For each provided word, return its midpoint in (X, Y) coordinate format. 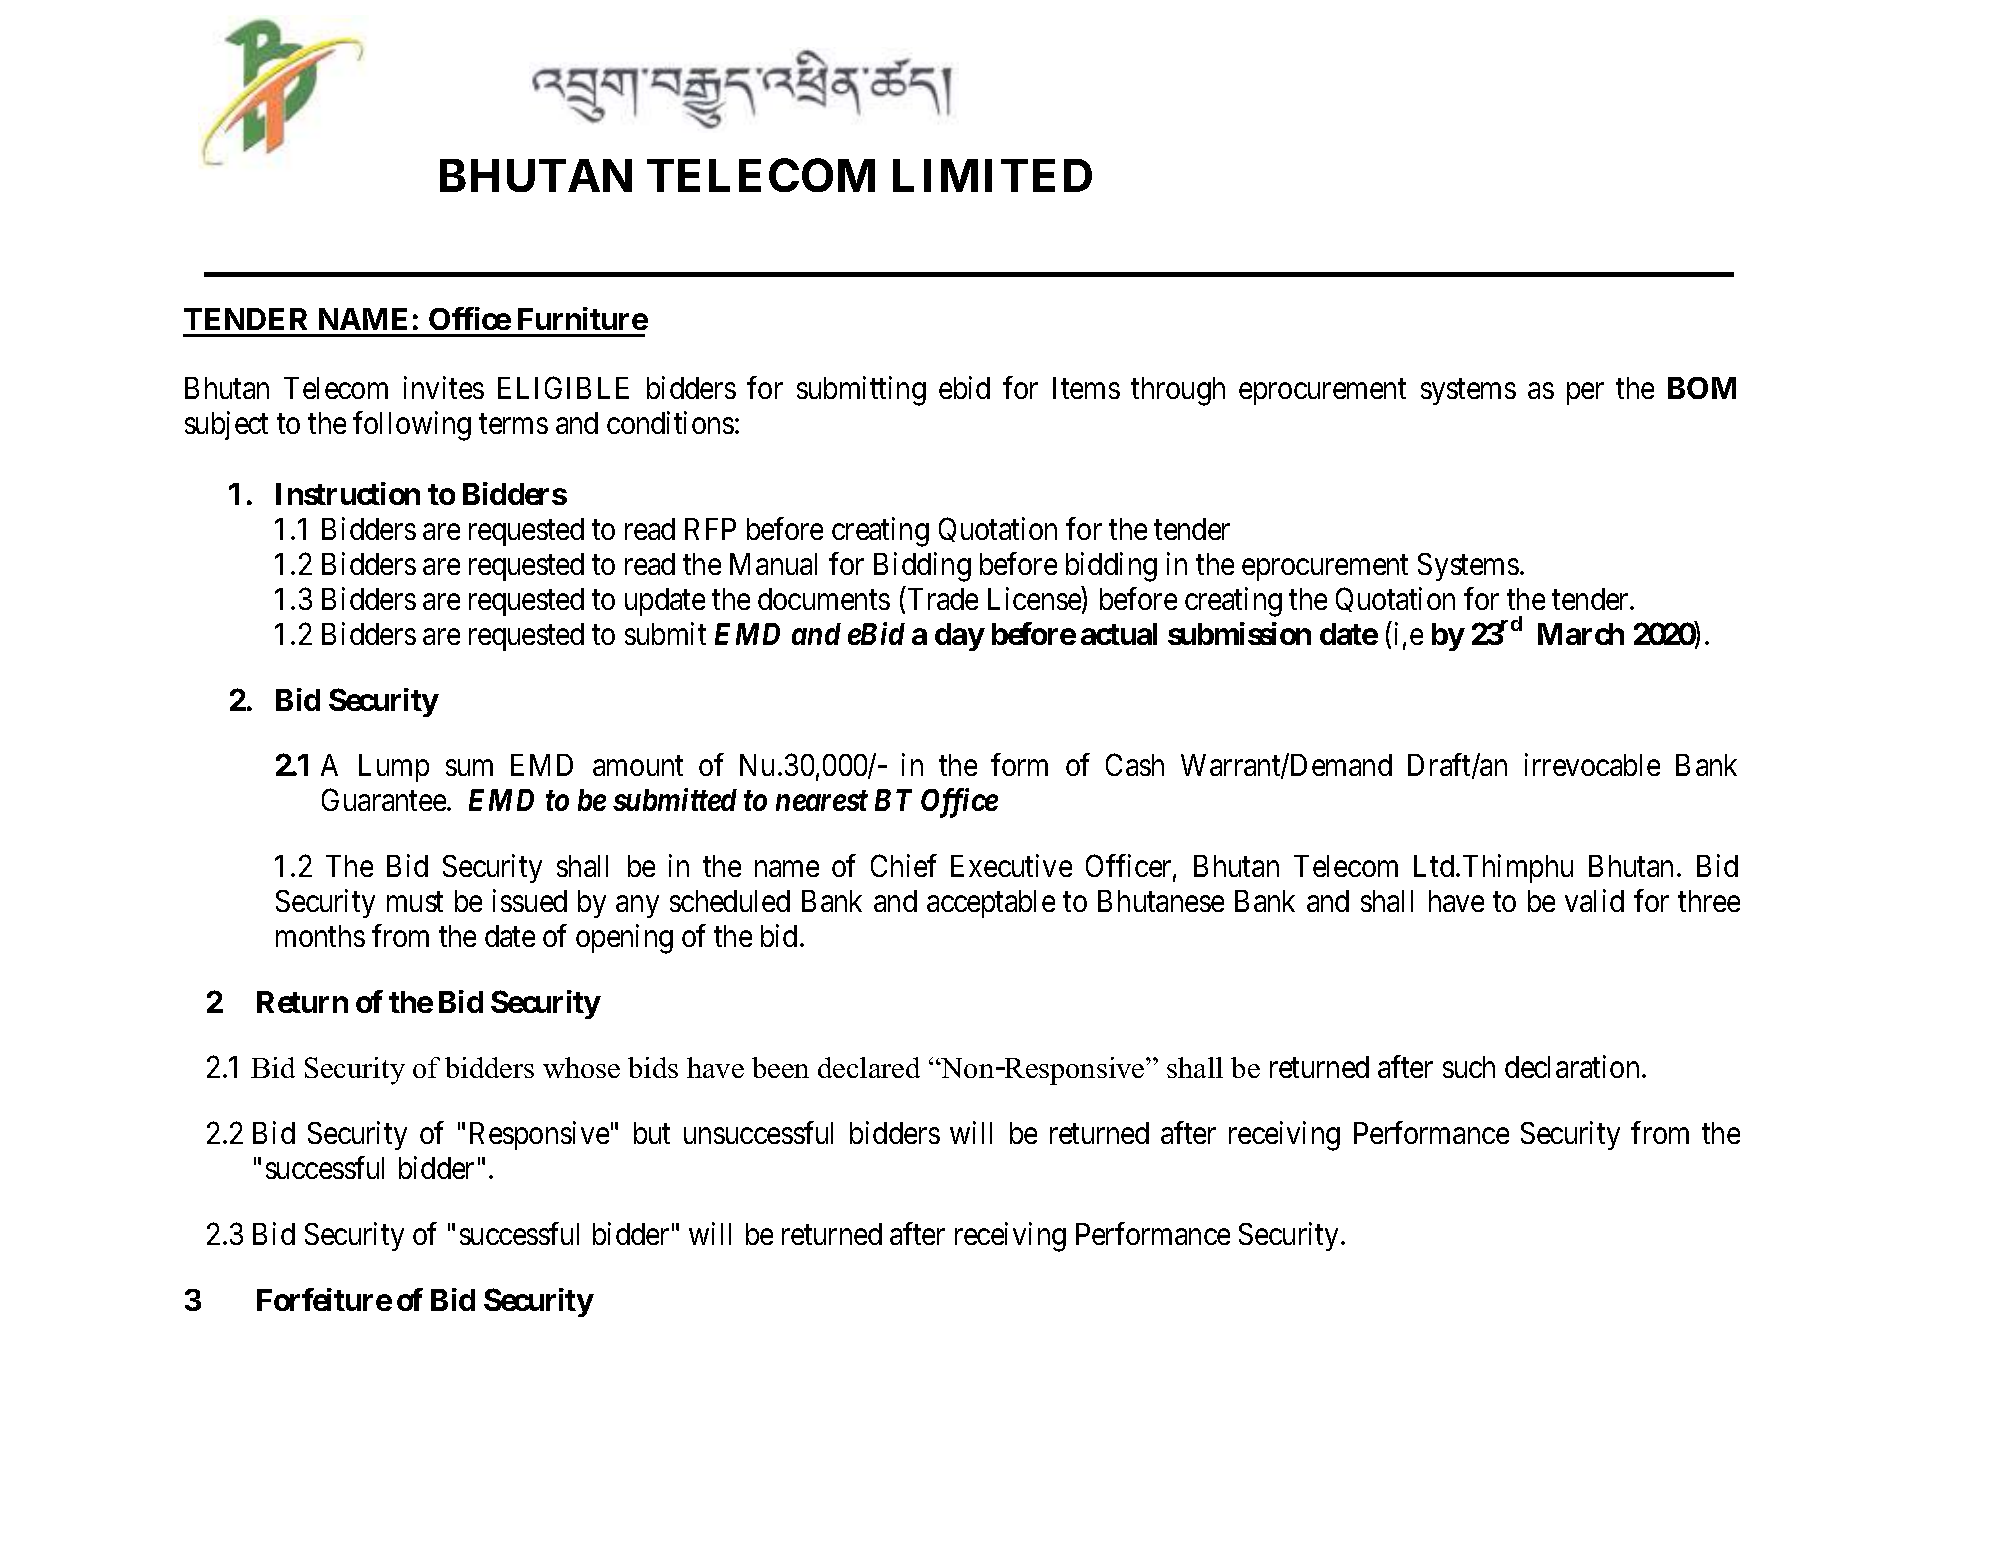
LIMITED (992, 175)
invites (444, 387)
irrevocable (1592, 764)
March (1581, 634)
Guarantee (385, 800)
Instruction (348, 493)
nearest (822, 801)
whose (581, 1067)
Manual (773, 564)
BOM (1702, 388)
